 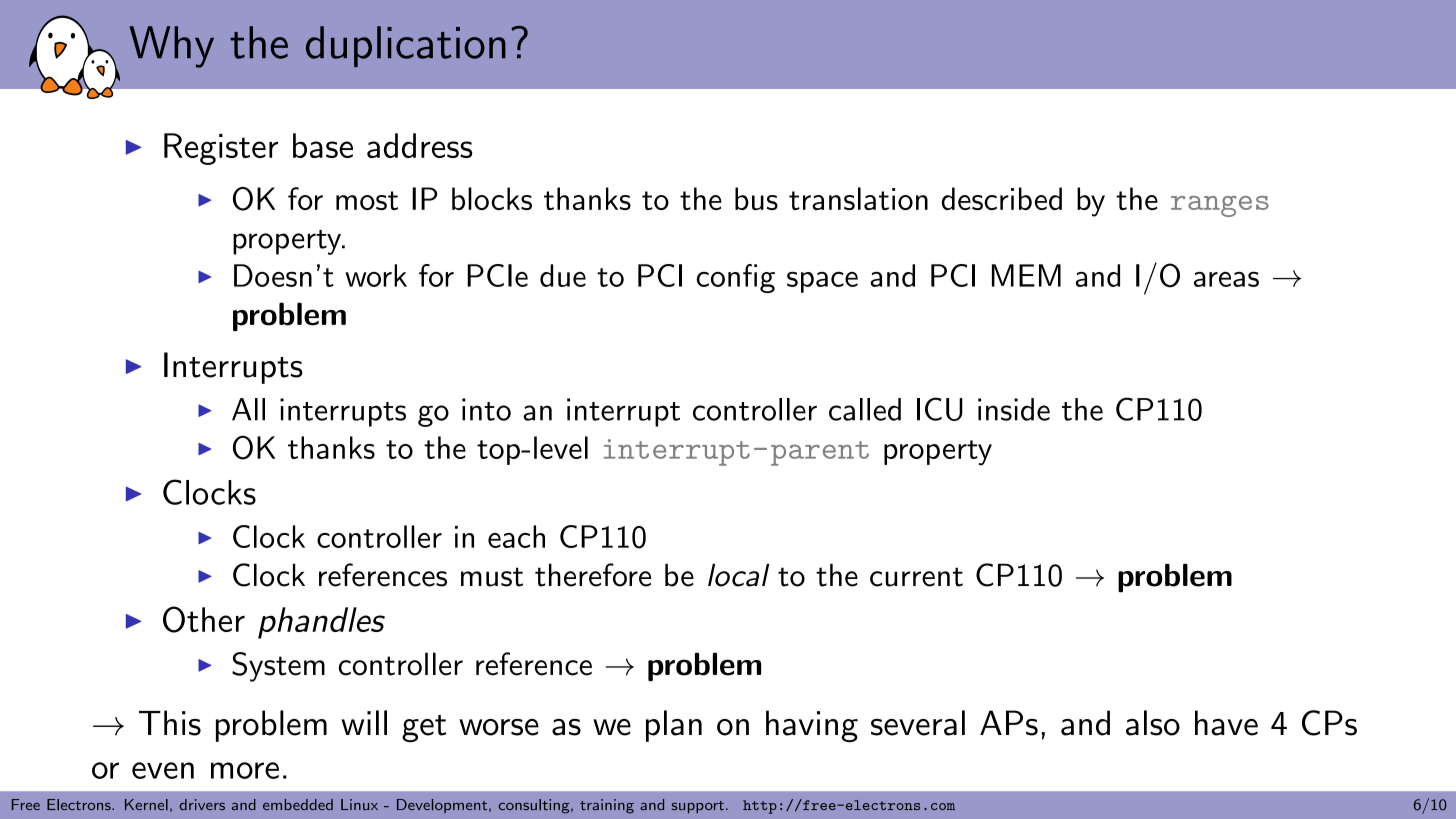 I want to click on Why, so click(x=171, y=47).
